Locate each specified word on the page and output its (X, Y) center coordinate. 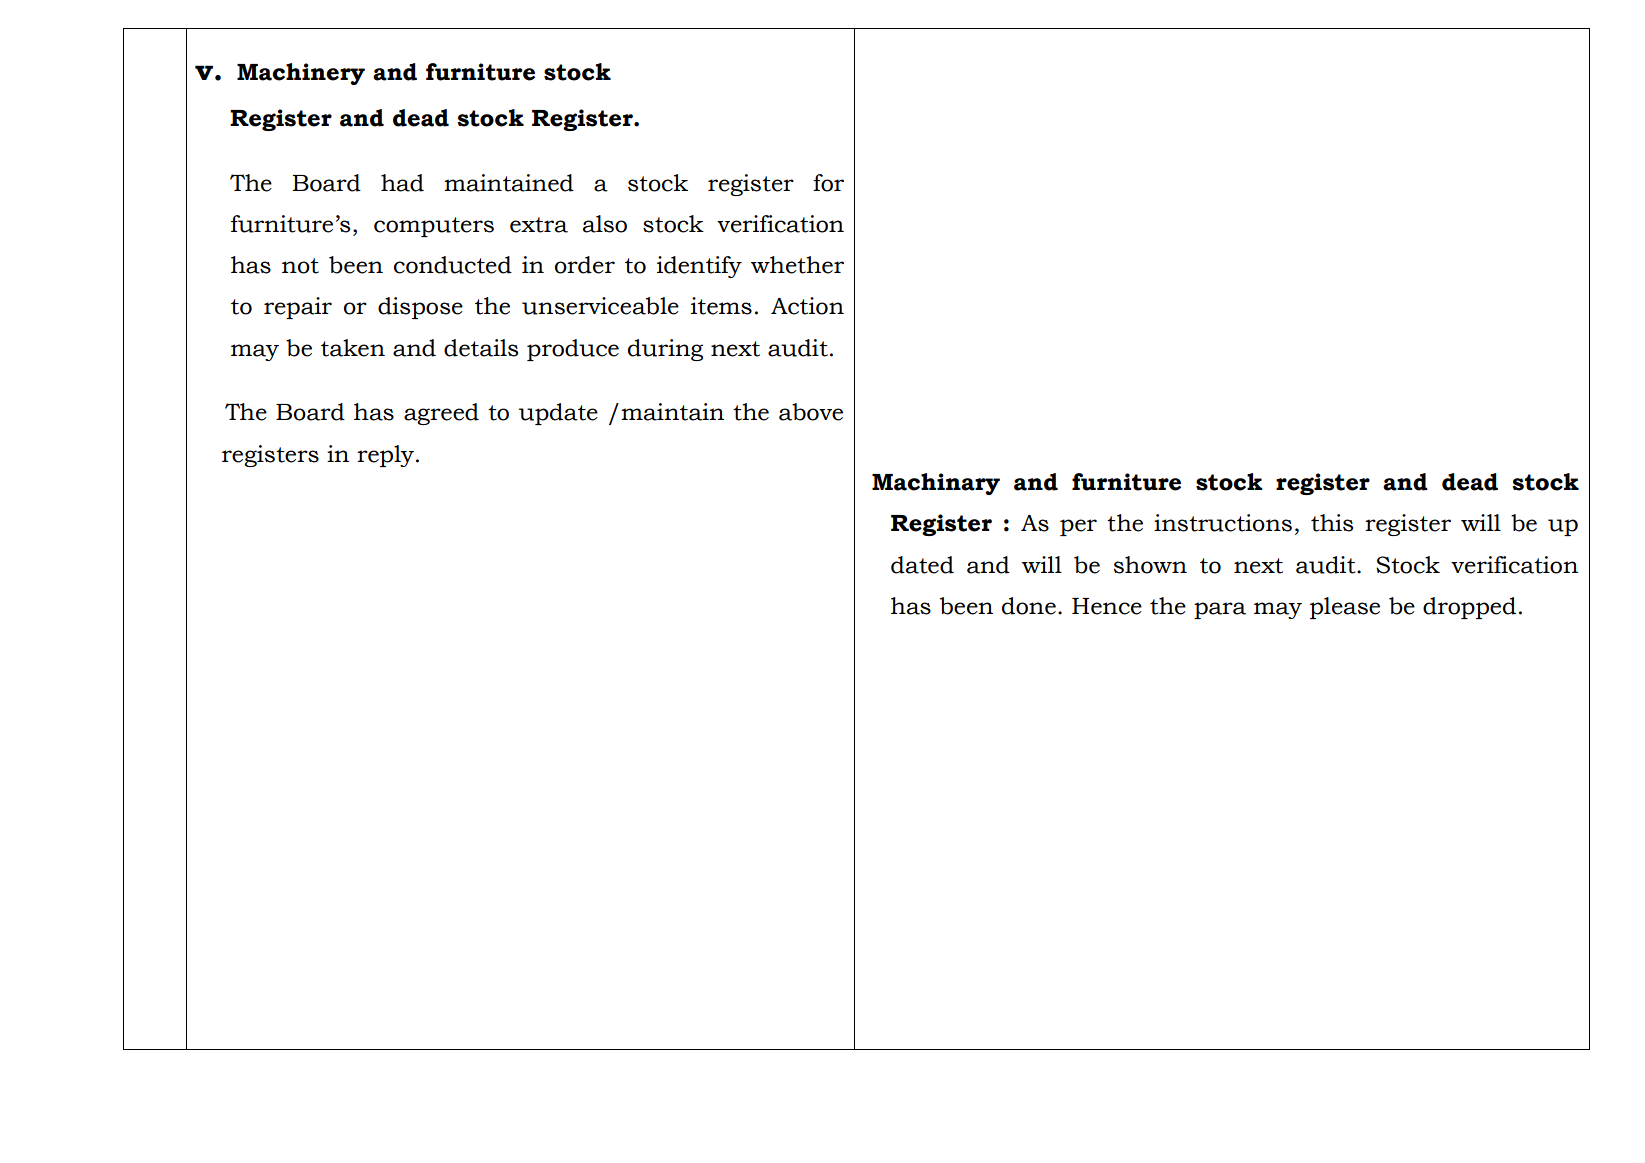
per (1078, 527)
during (665, 350)
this (1332, 523)
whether (797, 265)
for (828, 183)
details (481, 348)
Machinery (301, 74)
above (811, 412)
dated (922, 565)
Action (807, 306)
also (605, 224)
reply (385, 456)
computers (434, 227)
